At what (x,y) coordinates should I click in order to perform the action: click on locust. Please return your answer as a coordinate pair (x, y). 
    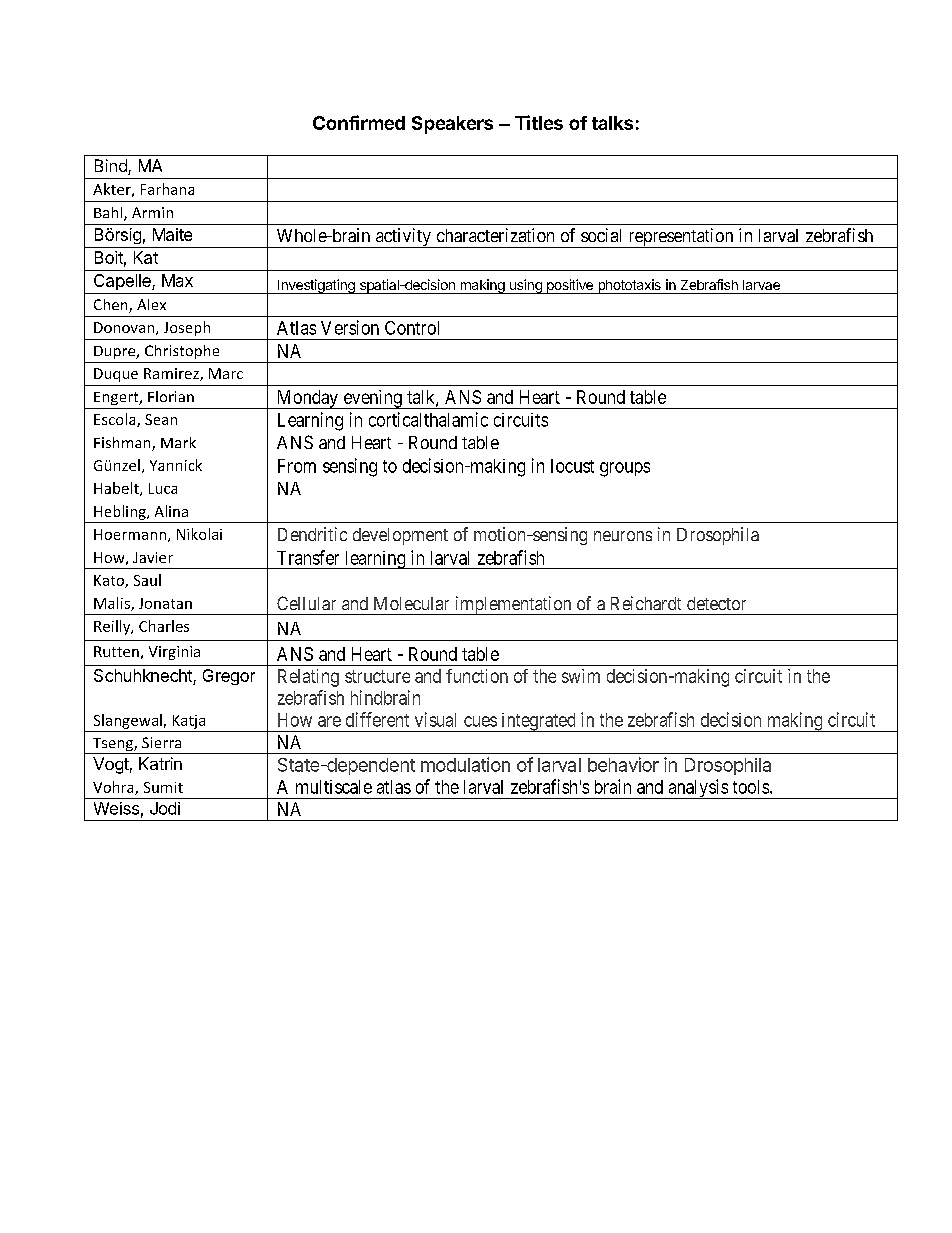
    Looking at the image, I should click on (572, 466).
